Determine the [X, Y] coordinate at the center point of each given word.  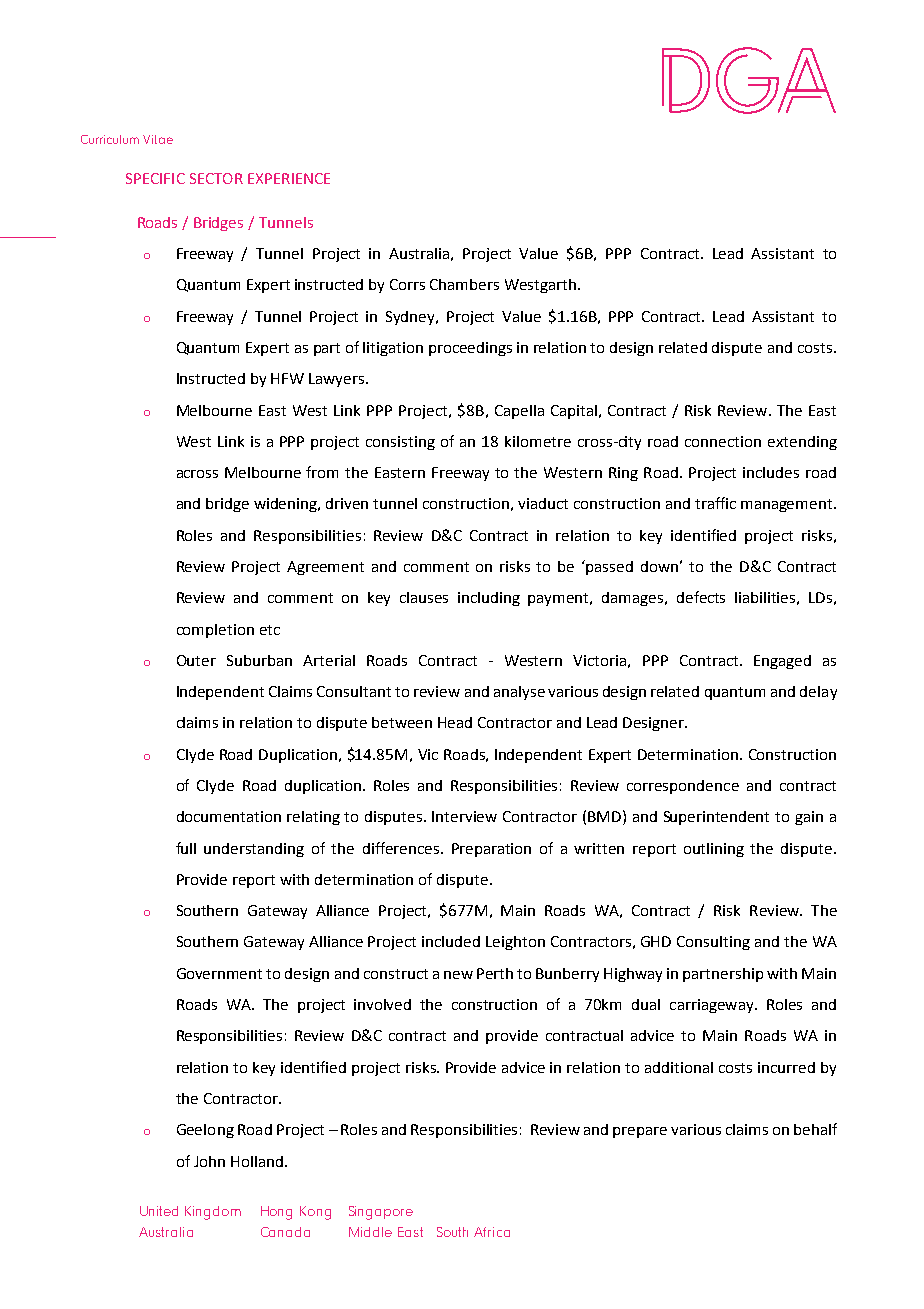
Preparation [491, 850]
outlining [714, 850]
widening [287, 505]
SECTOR [216, 178]
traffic [715, 503]
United [159, 1211]
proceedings [470, 349]
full [186, 848]
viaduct [543, 503]
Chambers [464, 284]
